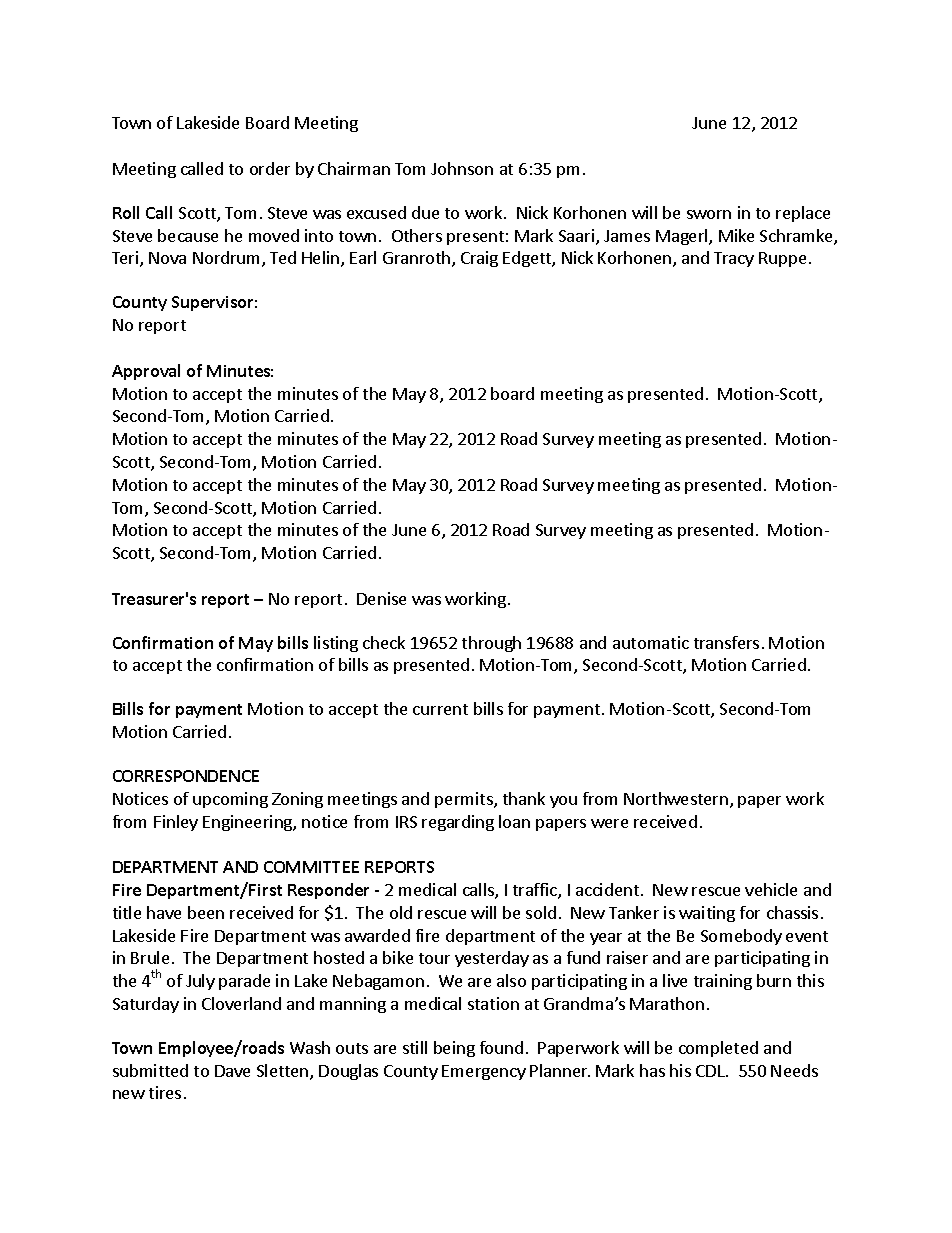 Image resolution: width=952 pixels, height=1233 pixels. I want to click on sworn, so click(709, 214).
